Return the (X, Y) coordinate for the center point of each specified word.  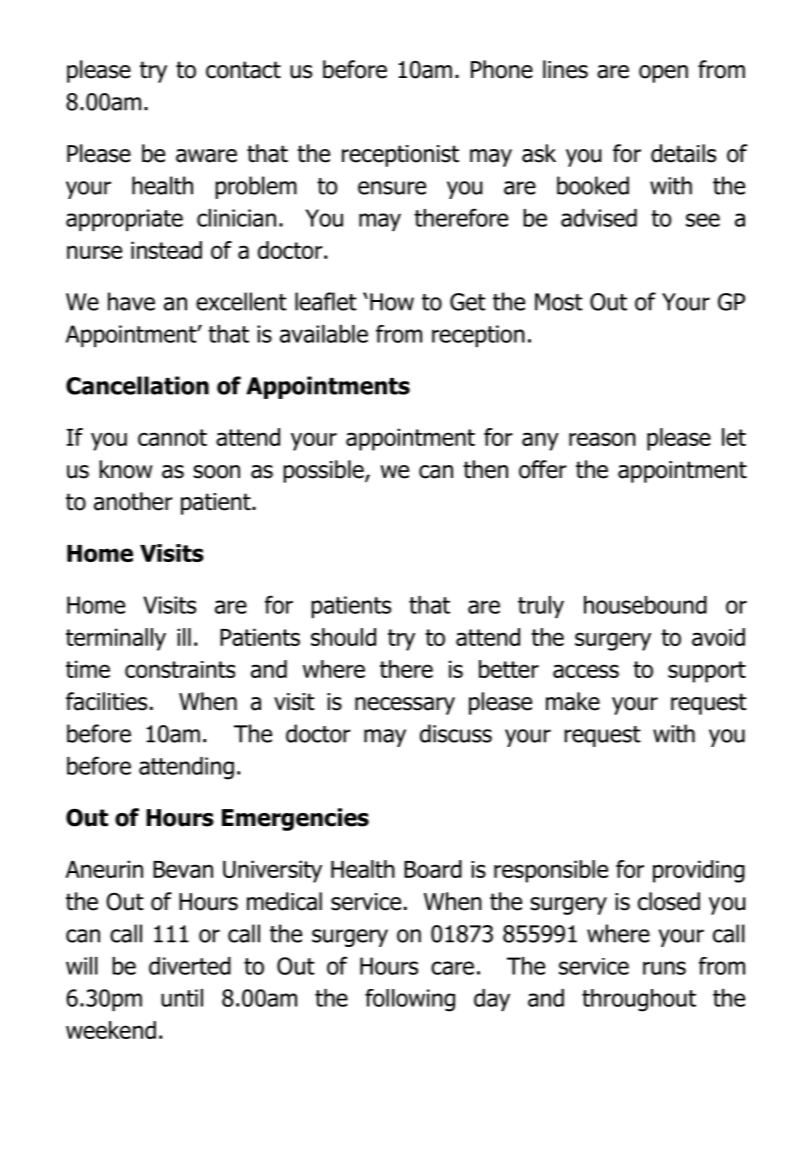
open (663, 74)
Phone (502, 69)
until (182, 998)
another (133, 501)
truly (541, 607)
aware (206, 156)
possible (324, 471)
